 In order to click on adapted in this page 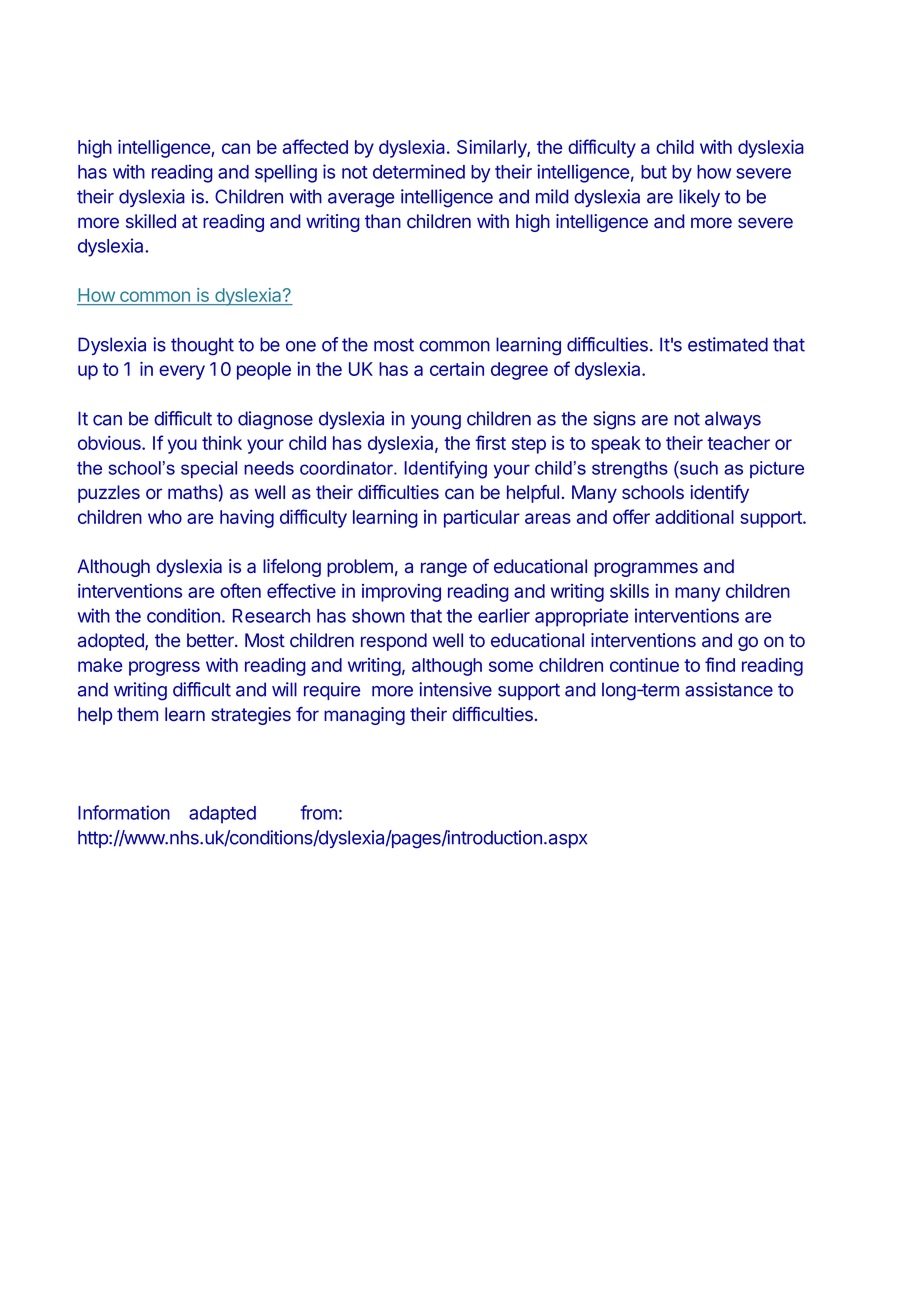, I will do `click(222, 815)`.
